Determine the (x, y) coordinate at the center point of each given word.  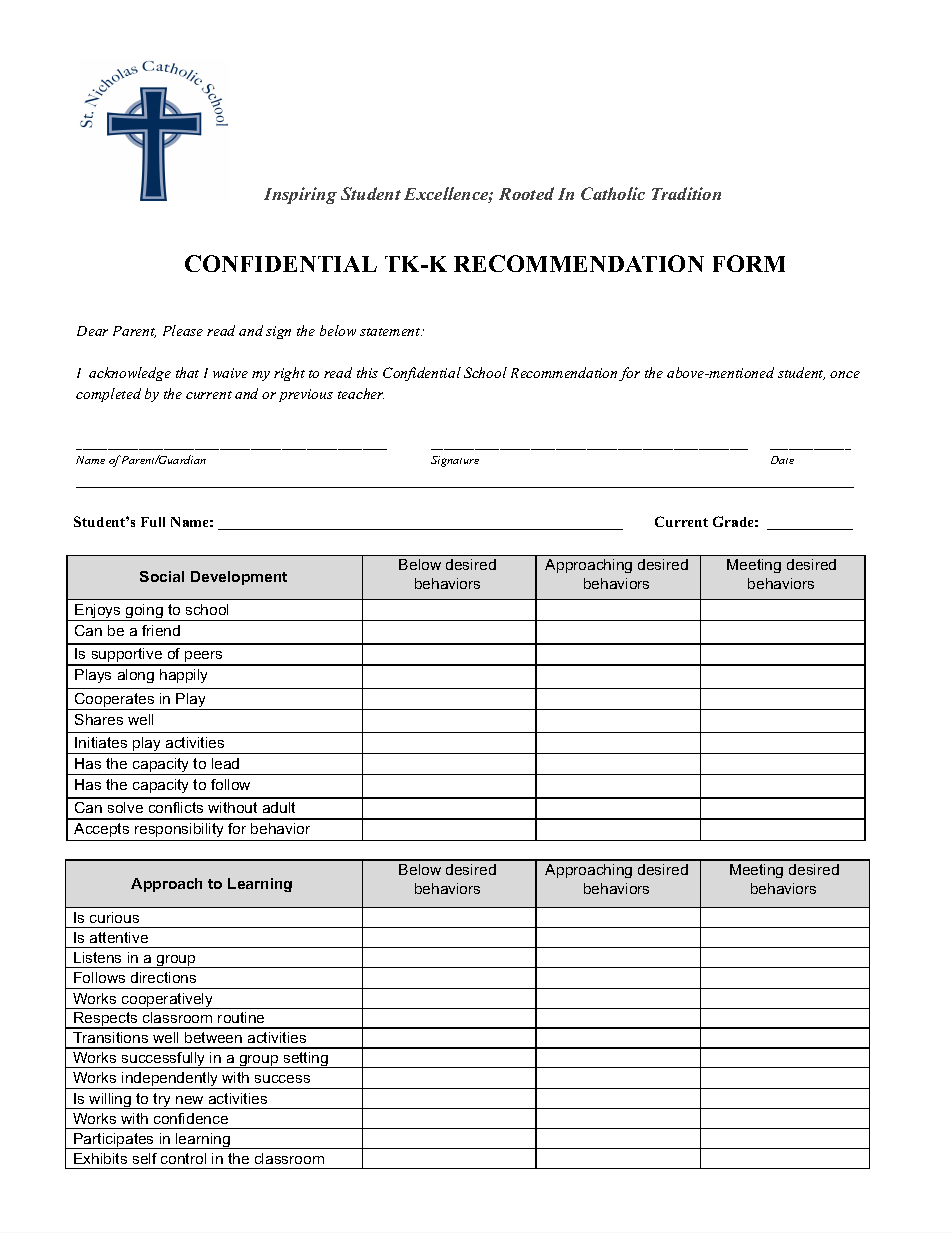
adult (279, 807)
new (189, 1100)
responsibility (180, 832)
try (162, 1101)
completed (108, 395)
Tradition (686, 193)
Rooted (526, 193)
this (367, 372)
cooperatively (168, 1001)
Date (782, 460)
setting (305, 1060)
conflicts (176, 807)
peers (204, 658)
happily (183, 676)
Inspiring (300, 195)
